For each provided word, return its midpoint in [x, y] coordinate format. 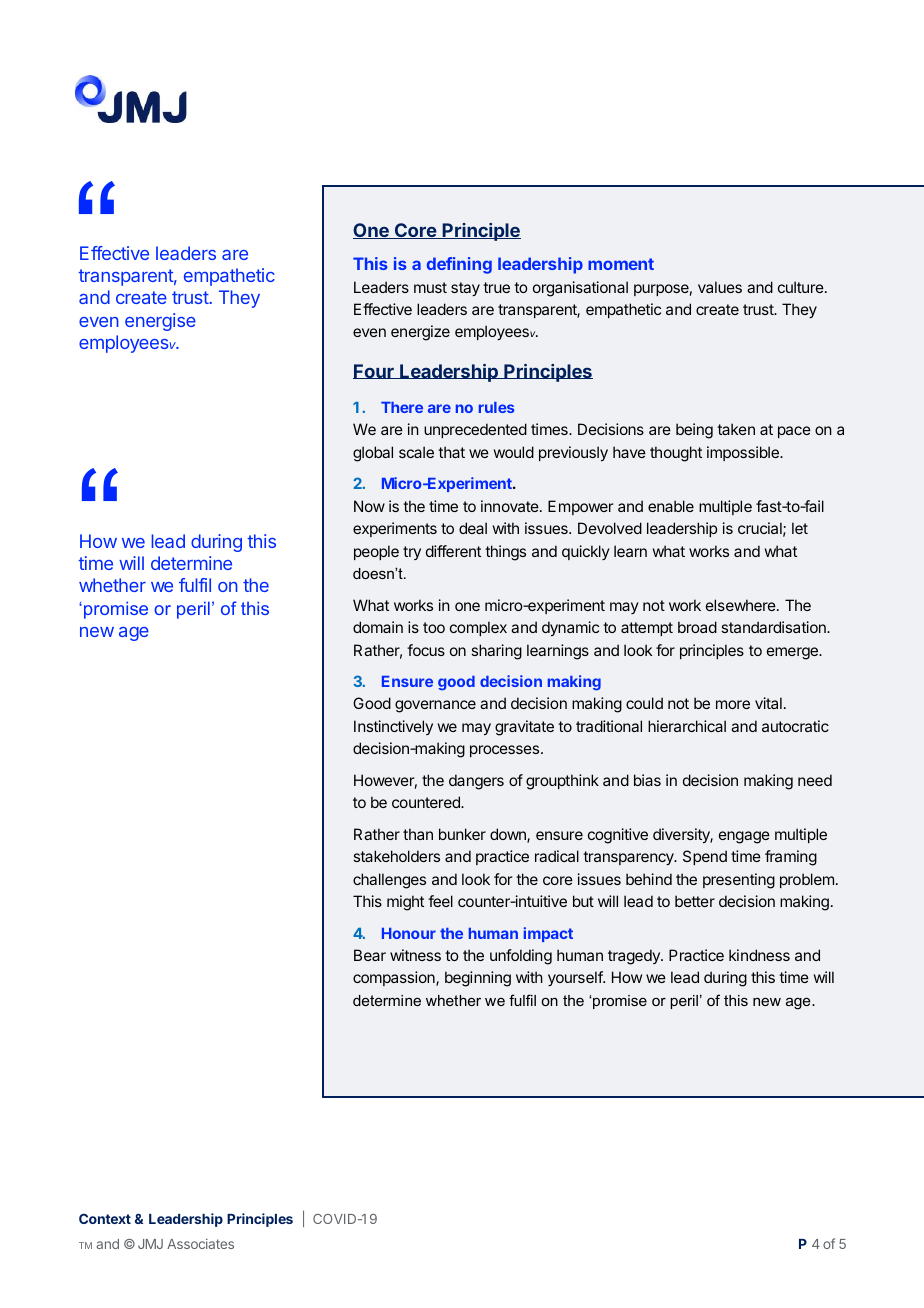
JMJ [150, 1244]
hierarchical [687, 726]
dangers [476, 782]
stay [465, 289]
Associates [200, 1243]
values [720, 287]
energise [160, 322]
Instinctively [393, 727]
